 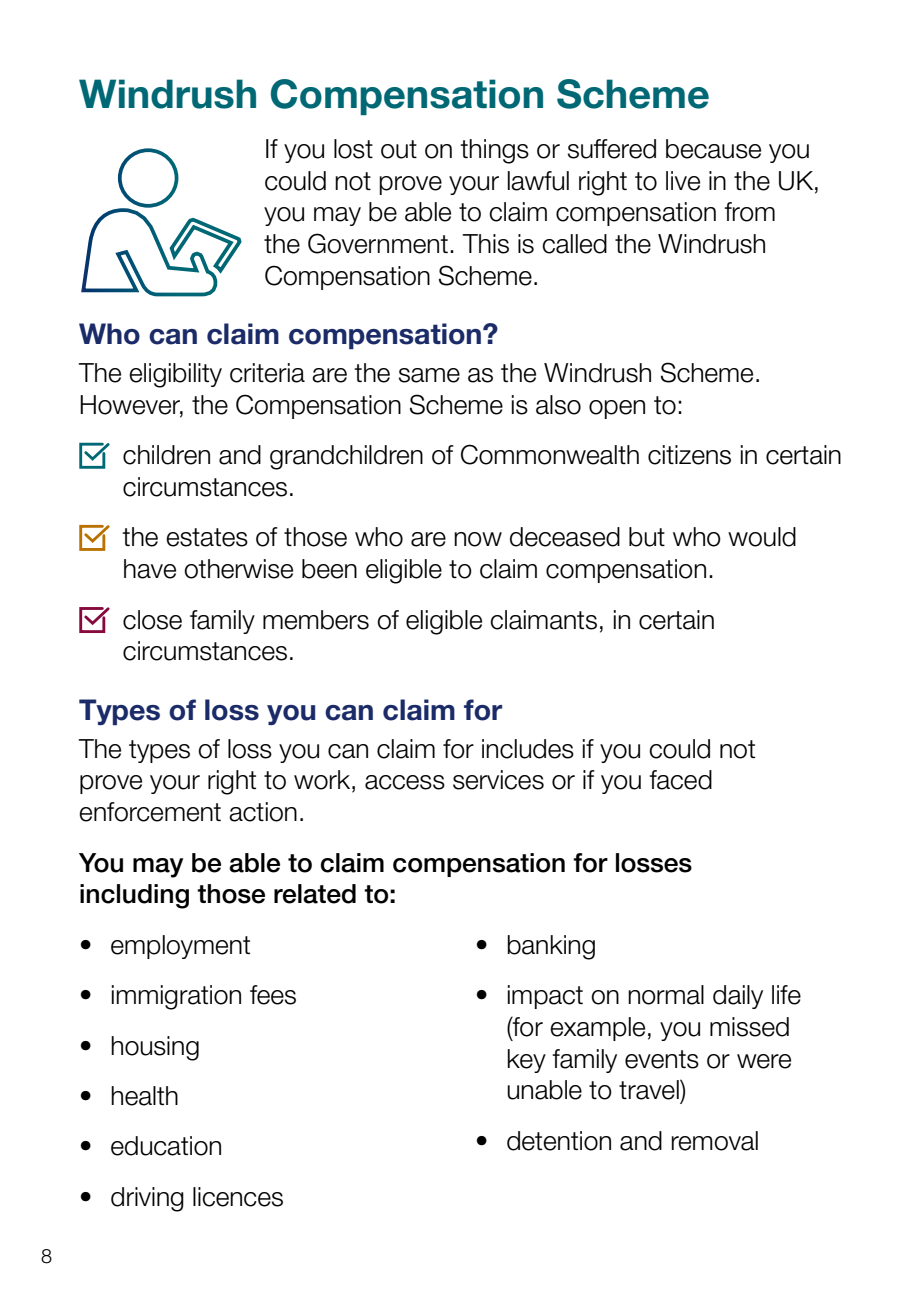 What do you see at coordinates (683, 181) in the screenshot?
I see `live` at bounding box center [683, 181].
